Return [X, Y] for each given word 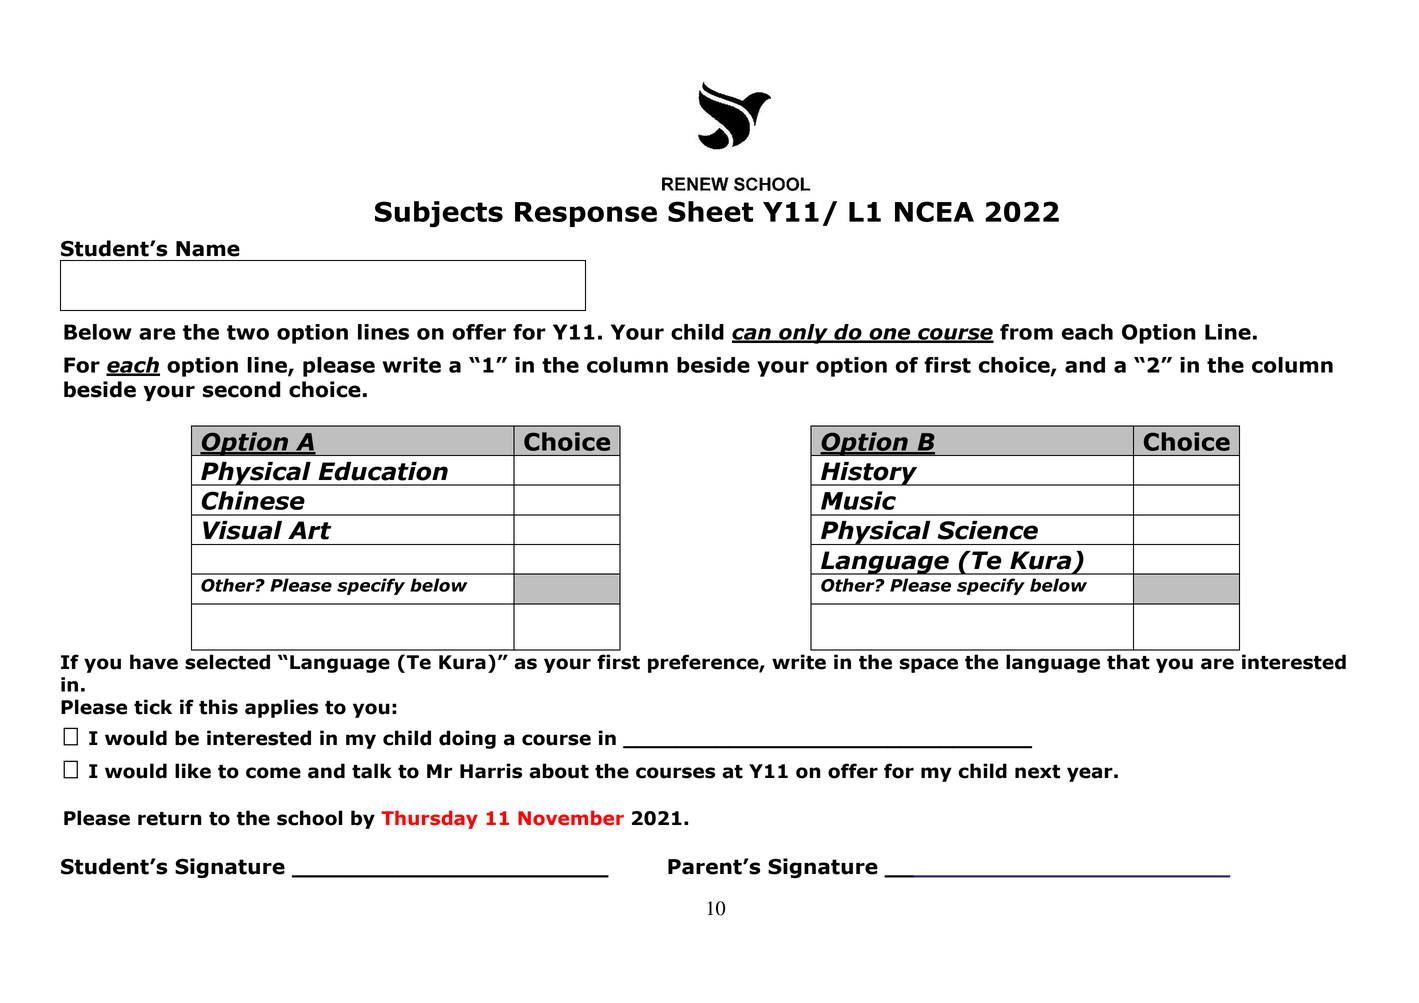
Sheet [710, 211]
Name [208, 249]
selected [227, 662]
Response [586, 214]
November [571, 818]
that [1128, 662]
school [310, 818]
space [928, 665]
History [869, 474]
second [242, 389]
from [1026, 332]
